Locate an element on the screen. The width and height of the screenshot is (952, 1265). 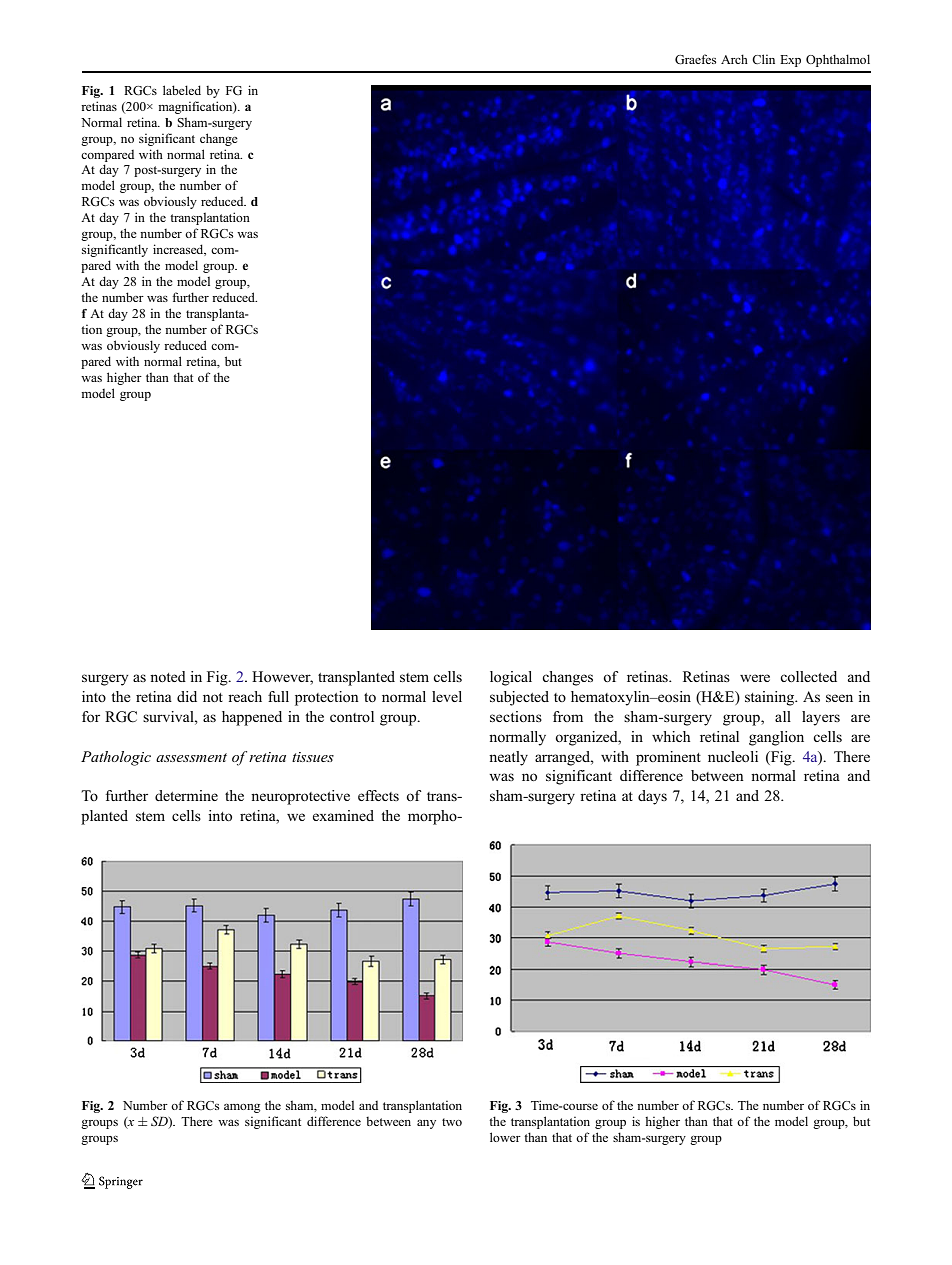
noted is located at coordinates (168, 676).
